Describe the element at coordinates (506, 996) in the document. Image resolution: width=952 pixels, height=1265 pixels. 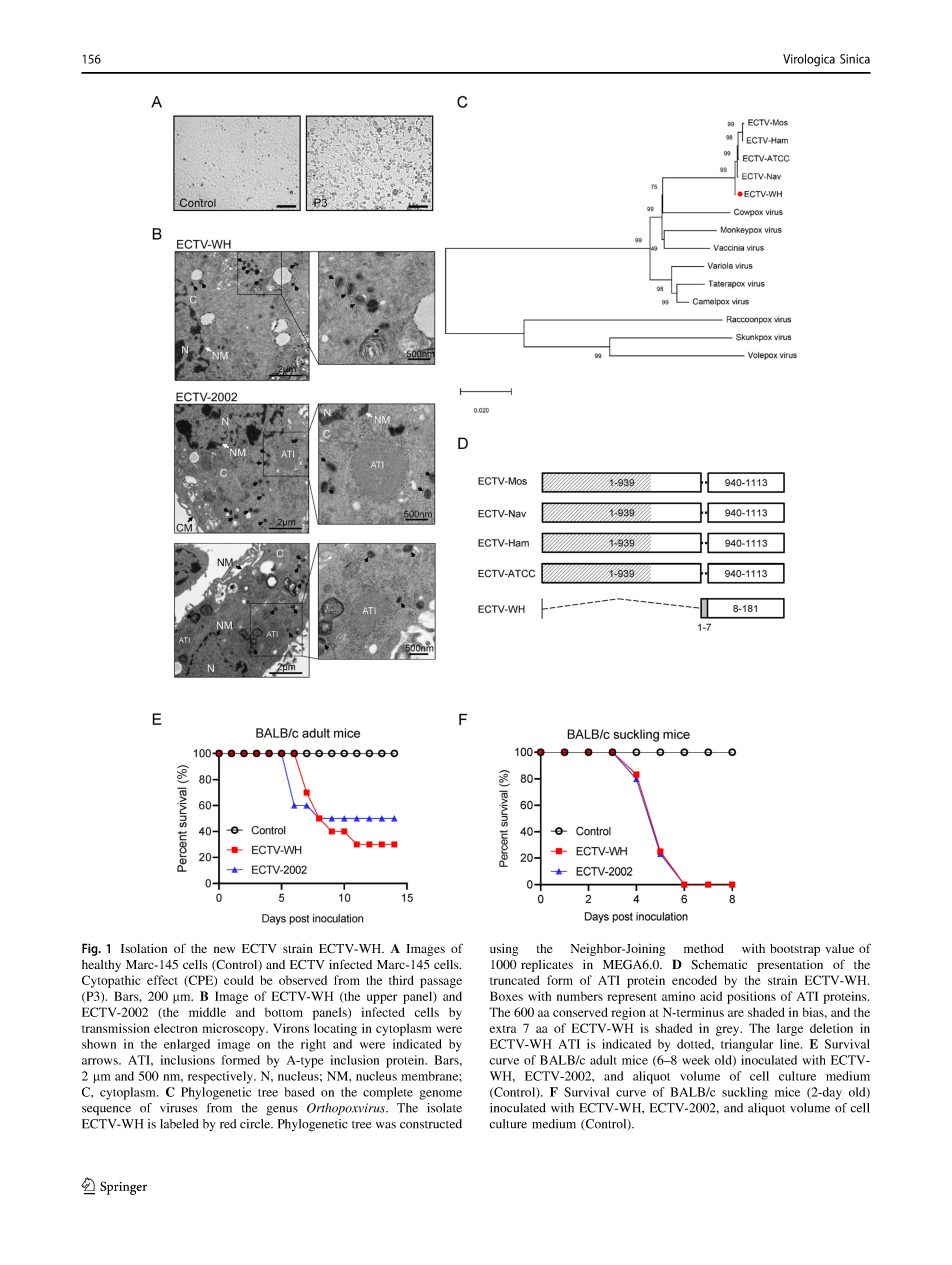
I see `Boxes` at that location.
